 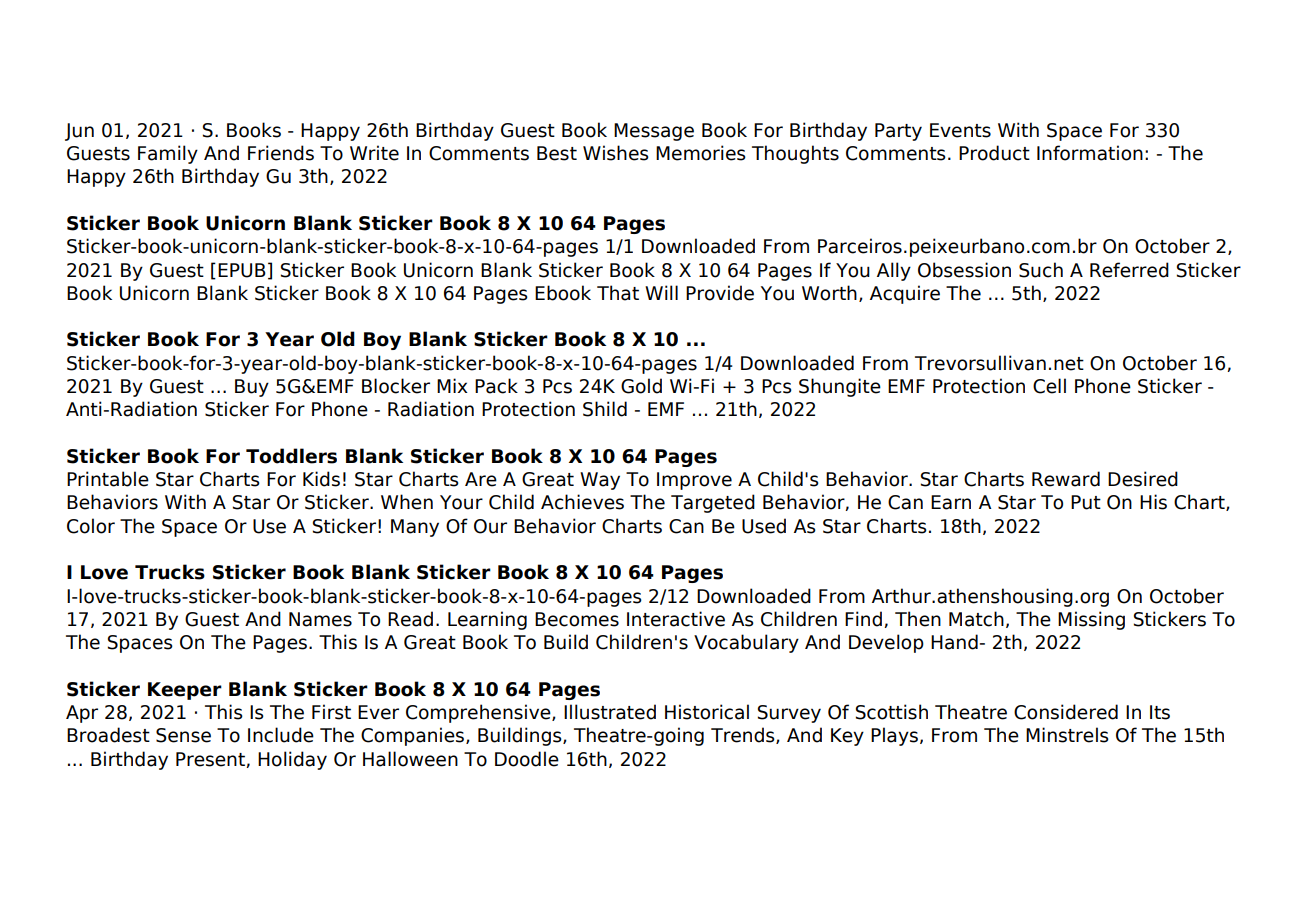 I want to click on Family, so click(x=168, y=154).
